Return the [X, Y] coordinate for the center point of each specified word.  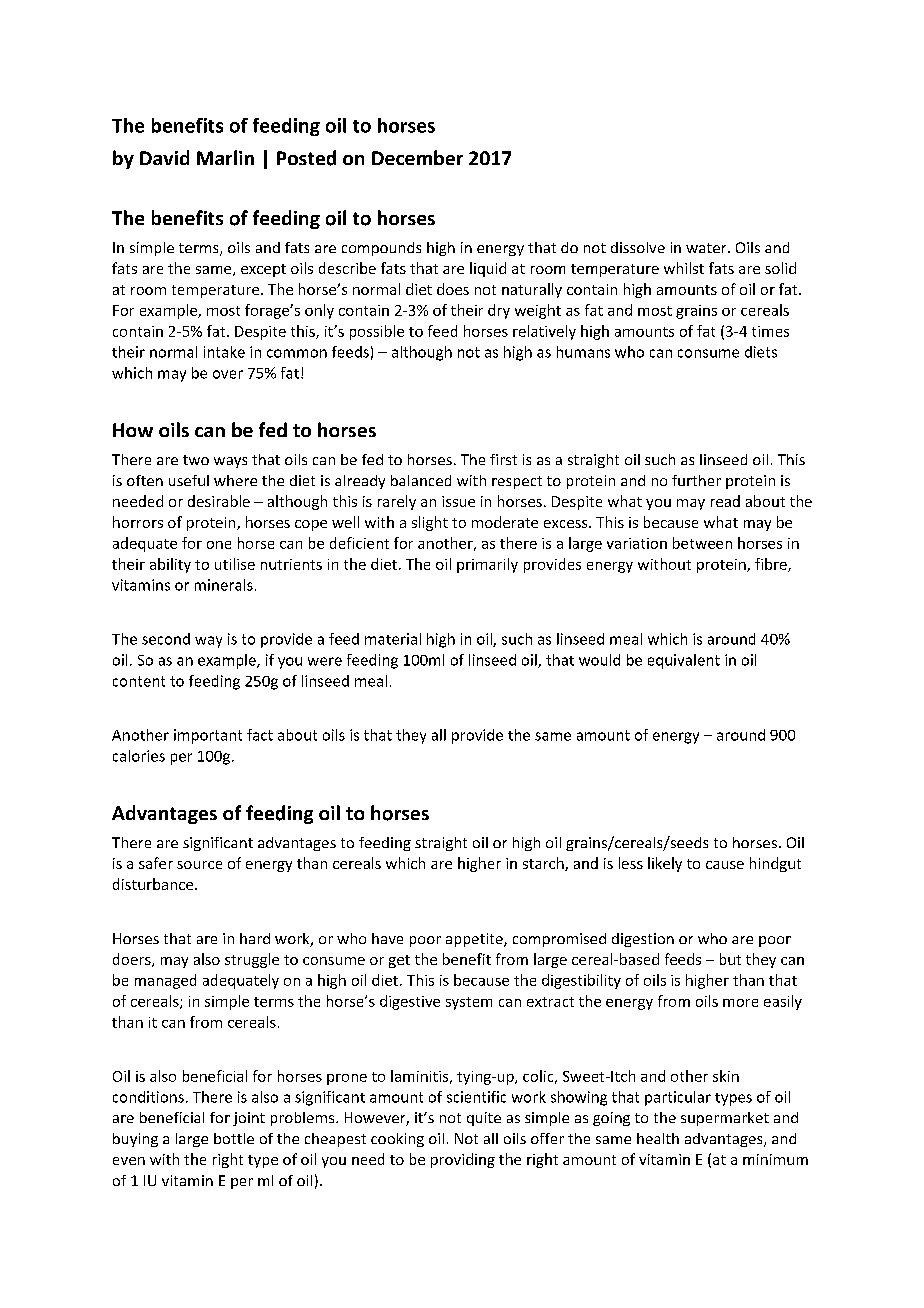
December [417, 157]
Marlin [225, 157]
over [228, 374]
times [770, 331]
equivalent [684, 661]
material [393, 639]
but [730, 959]
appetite [475, 940]
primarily [487, 565]
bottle [234, 1138]
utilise [235, 564]
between [702, 543]
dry [499, 311]
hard [255, 938]
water [707, 248]
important [208, 736]
